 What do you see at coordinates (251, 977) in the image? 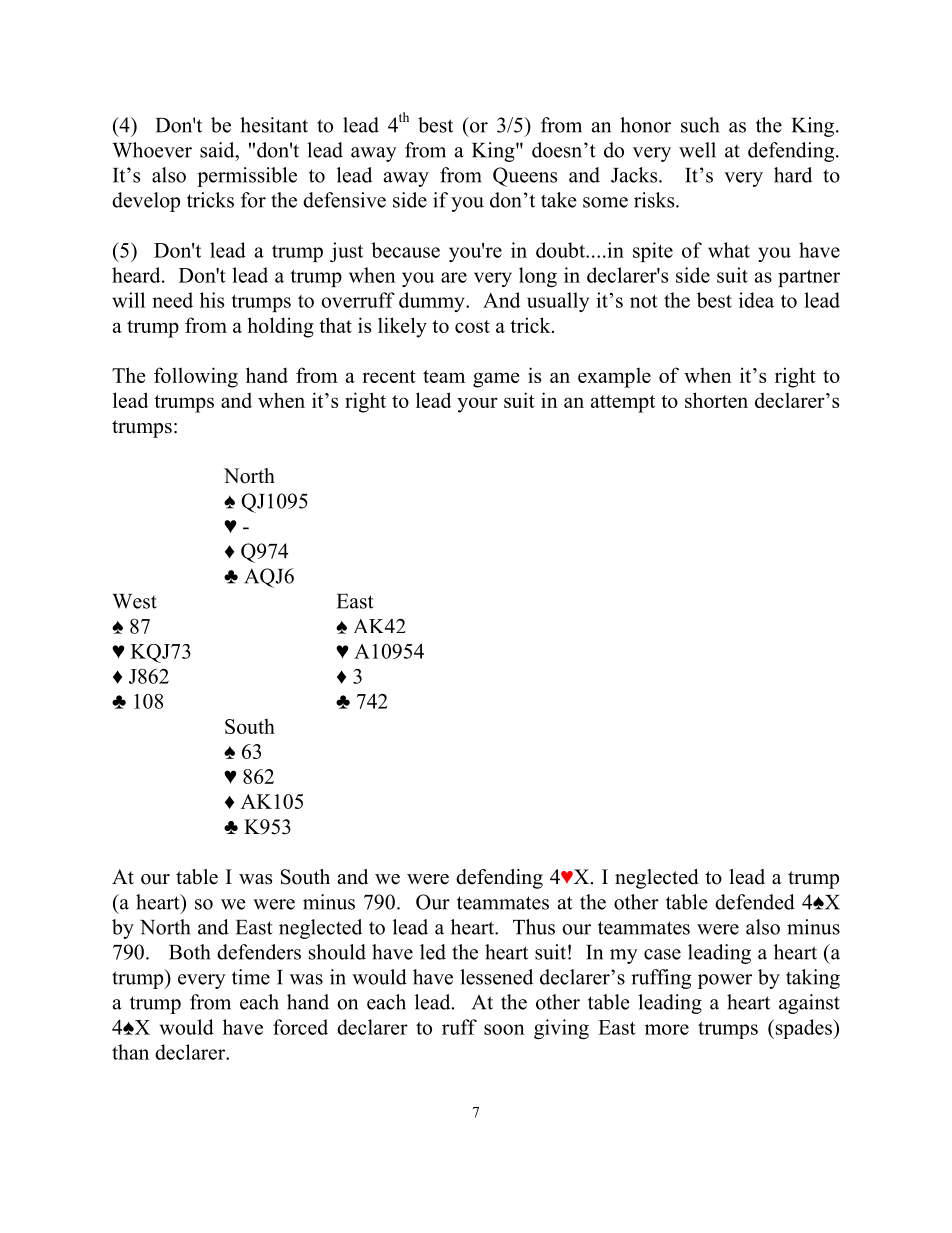
I see `time` at bounding box center [251, 977].
